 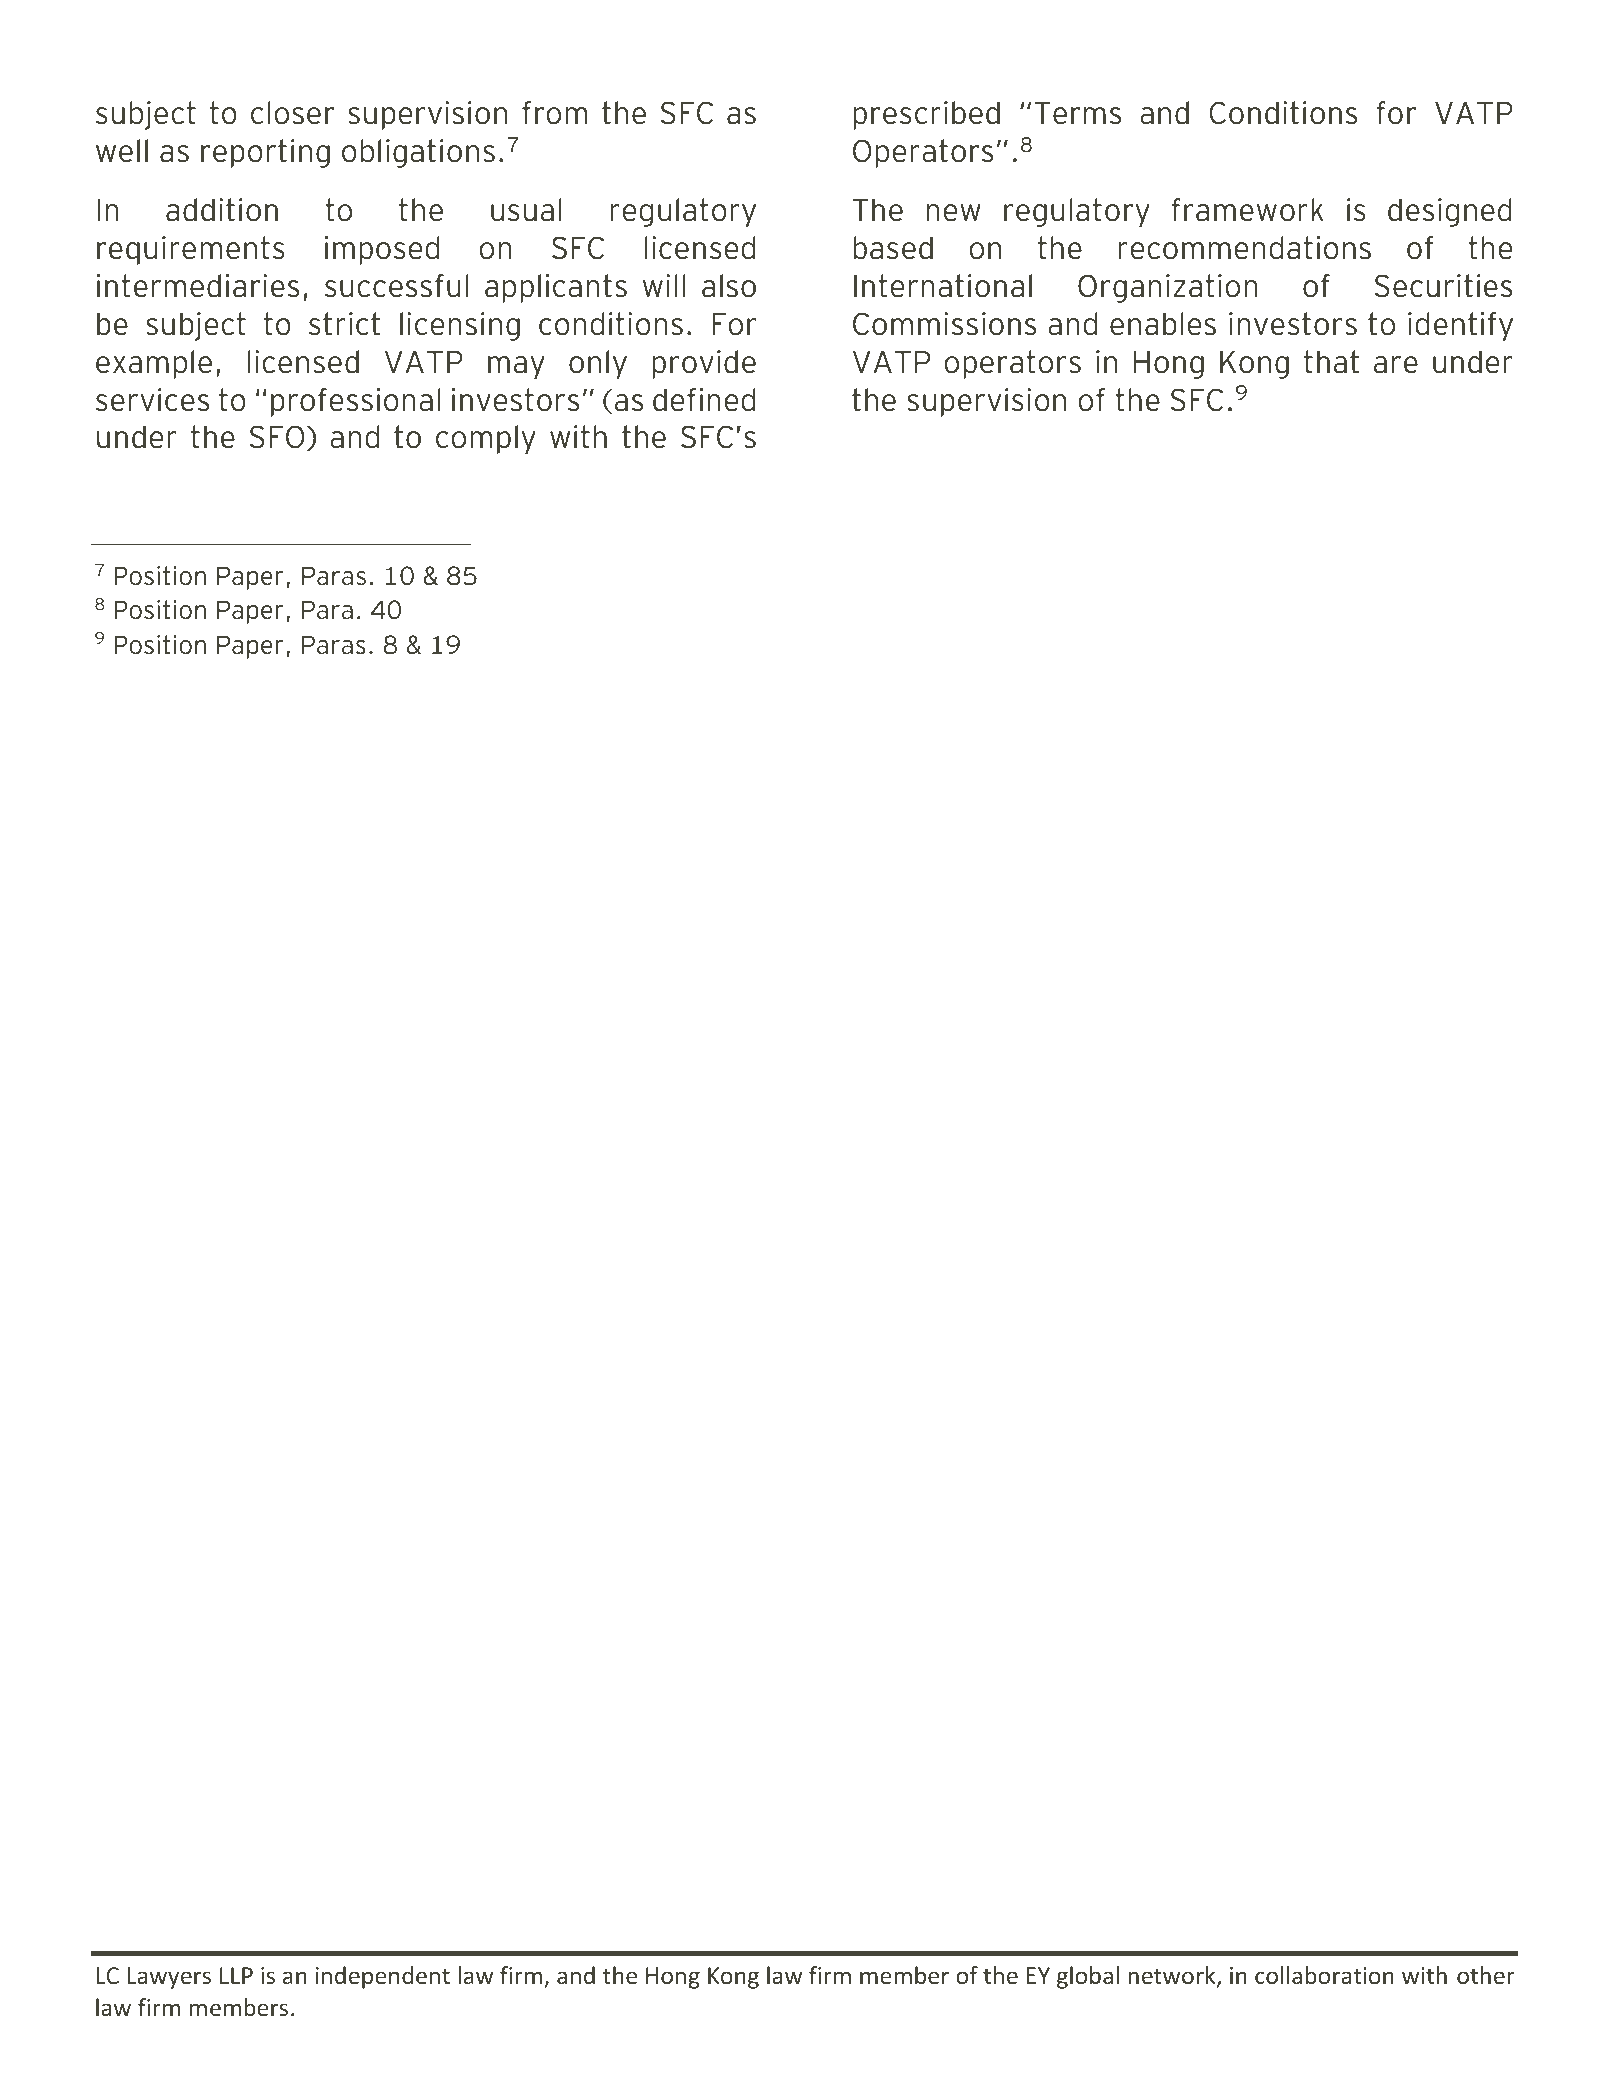 What do you see at coordinates (486, 439) in the image?
I see `comply` at bounding box center [486, 439].
